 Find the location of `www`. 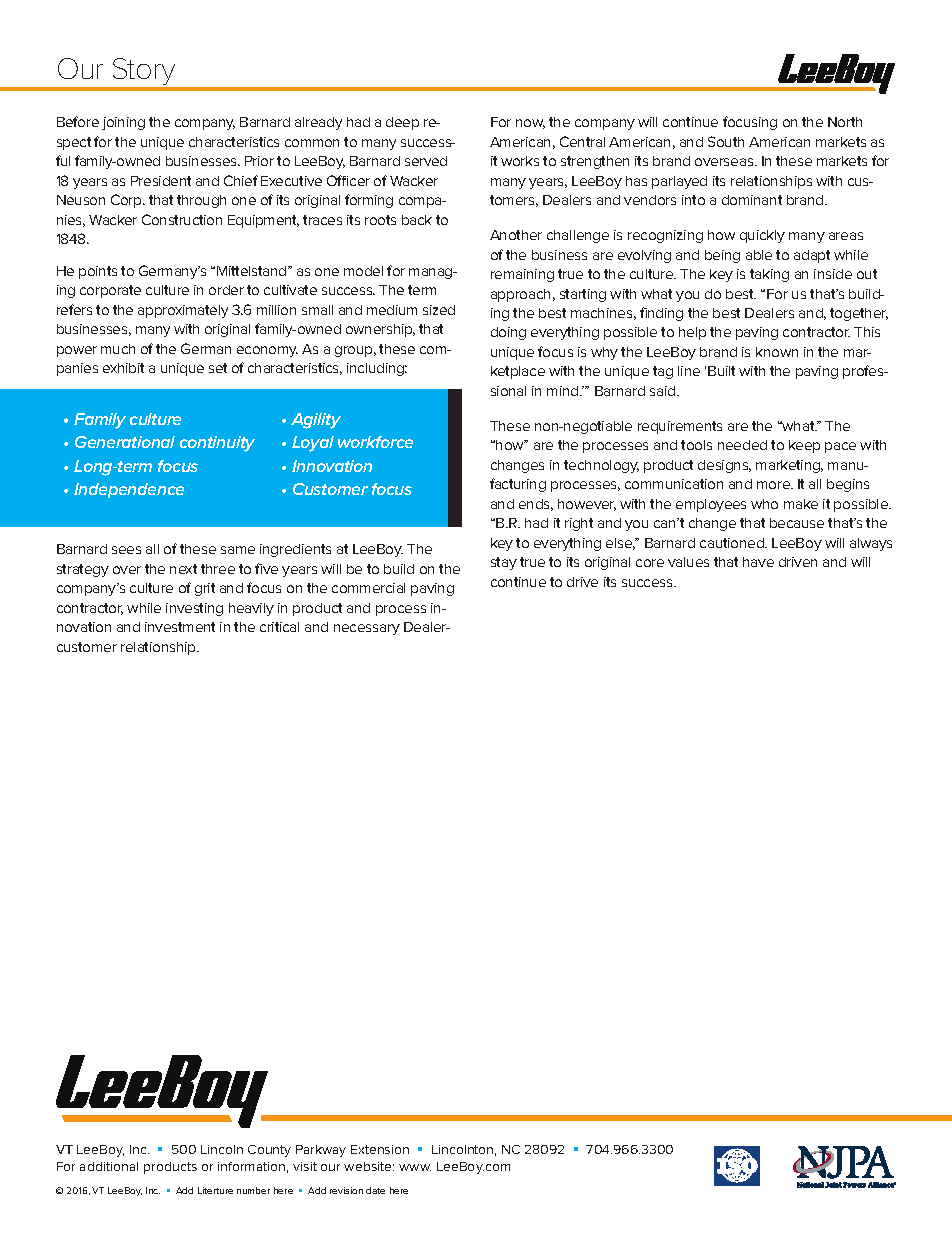

www is located at coordinates (415, 1167).
